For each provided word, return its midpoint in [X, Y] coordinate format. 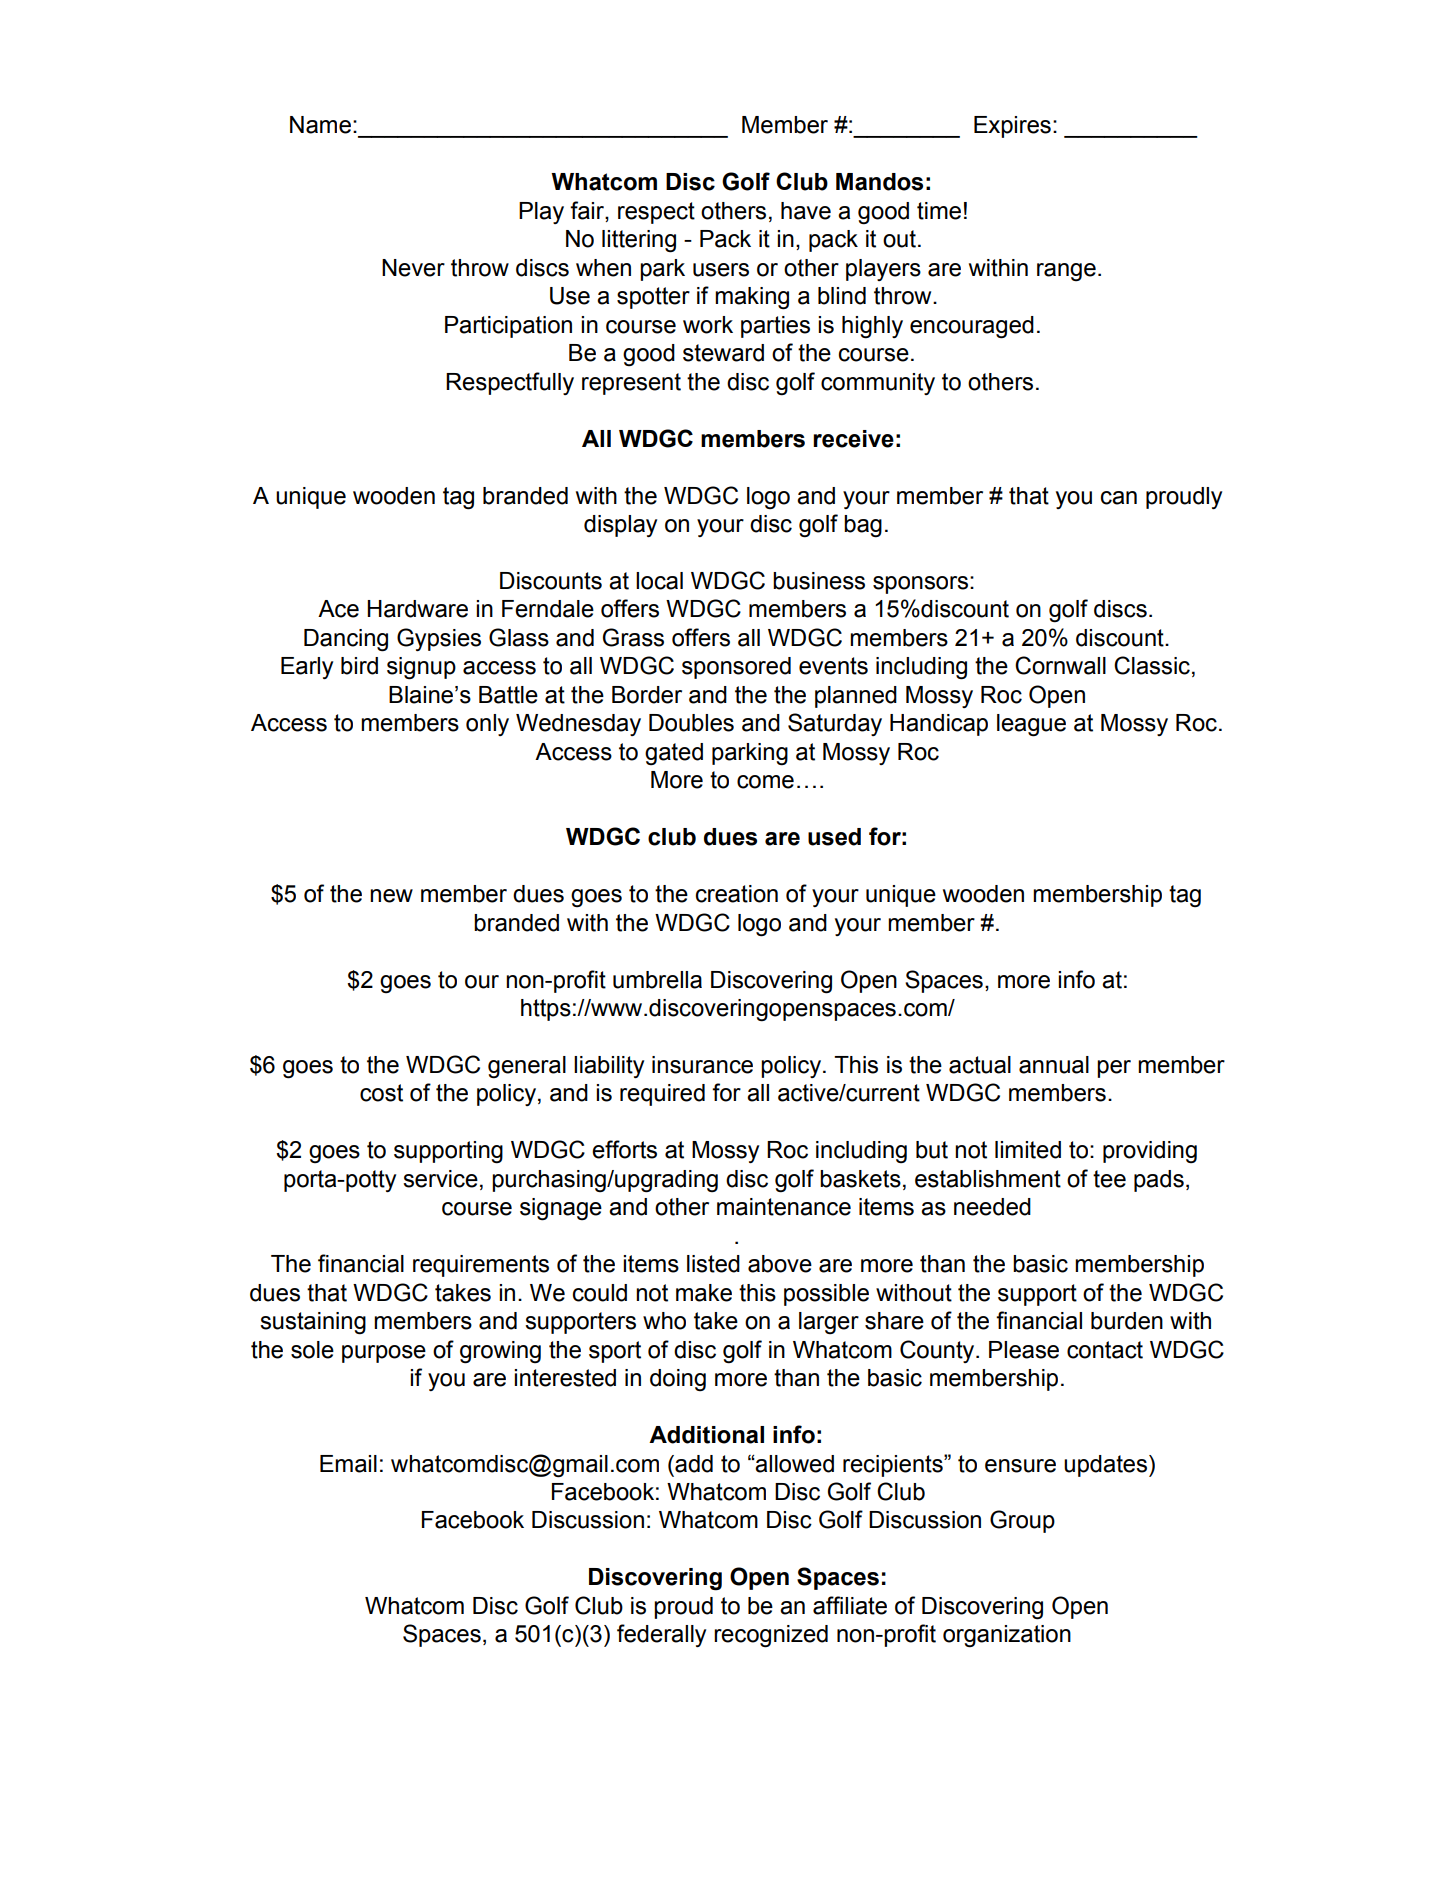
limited [1028, 1150]
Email [348, 1464]
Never [413, 268]
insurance [702, 1065]
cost [381, 1093]
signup [421, 668]
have [806, 211]
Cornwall [1060, 665]
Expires [1012, 127]
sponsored [736, 668]
